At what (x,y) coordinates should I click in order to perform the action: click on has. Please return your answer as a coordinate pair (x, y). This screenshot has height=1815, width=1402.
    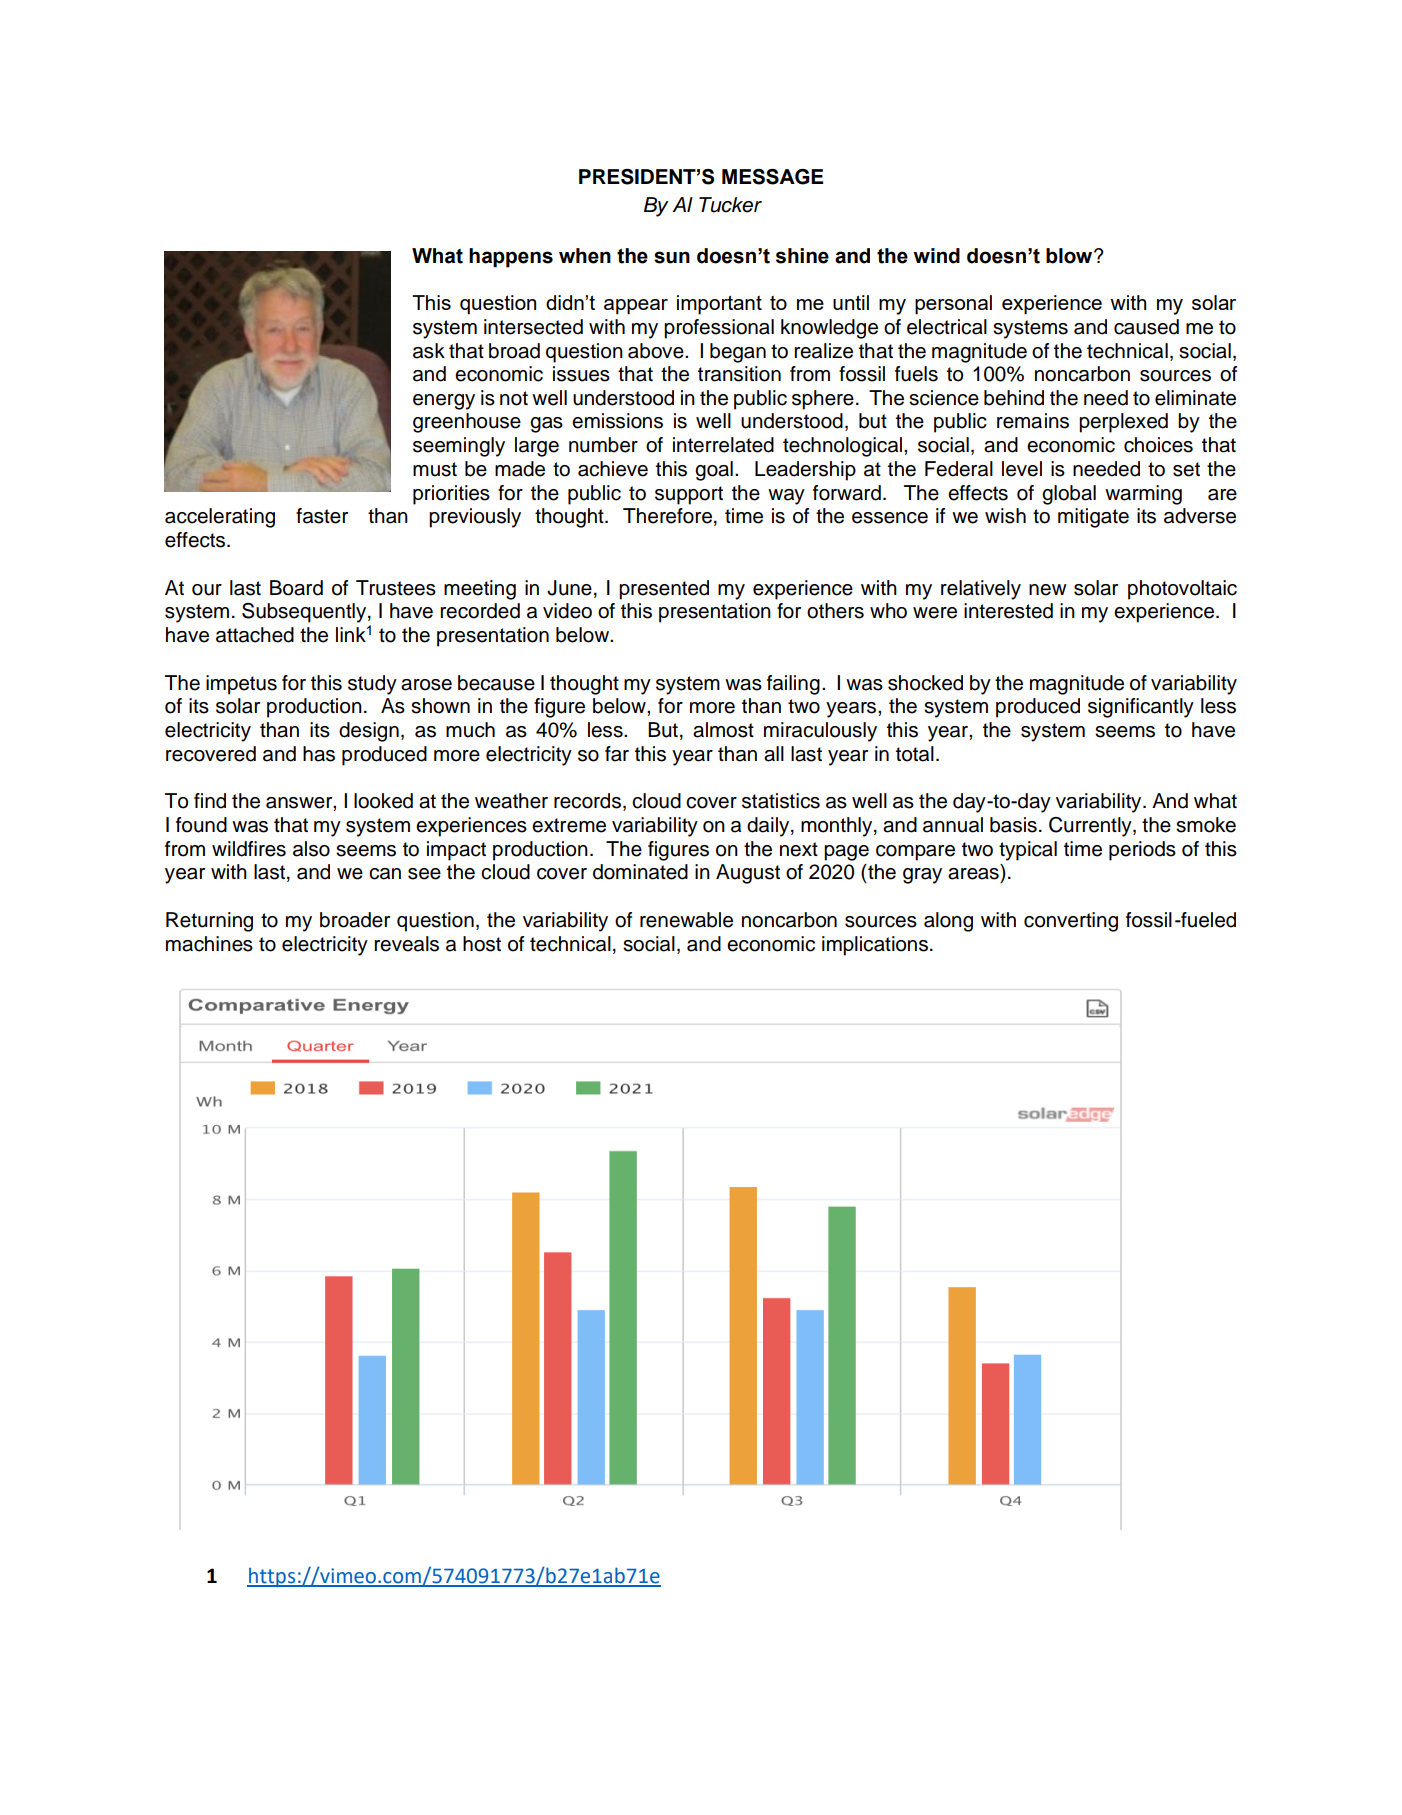
    Looking at the image, I should click on (319, 754).
